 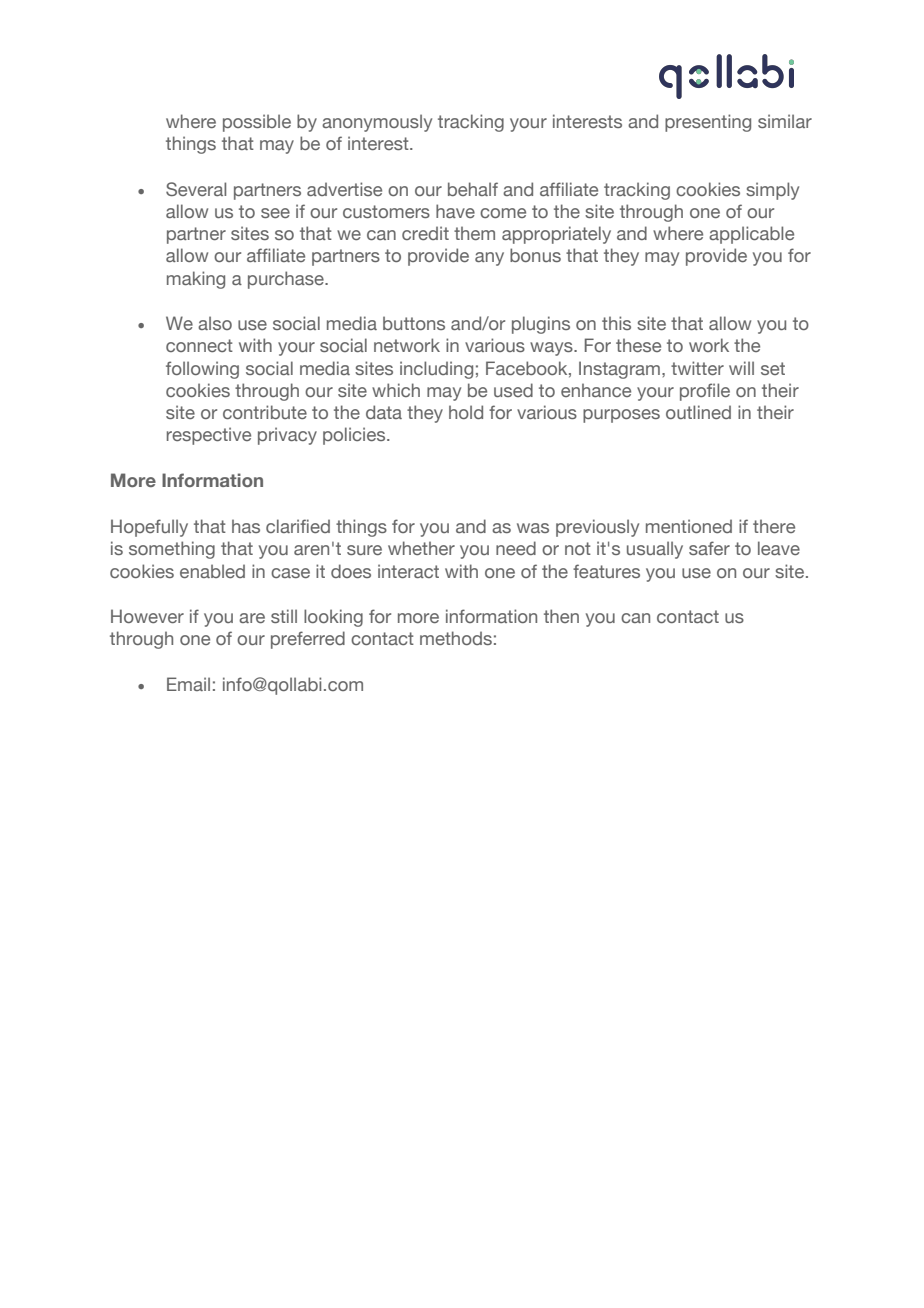 I want to click on contribute, so click(x=265, y=412).
